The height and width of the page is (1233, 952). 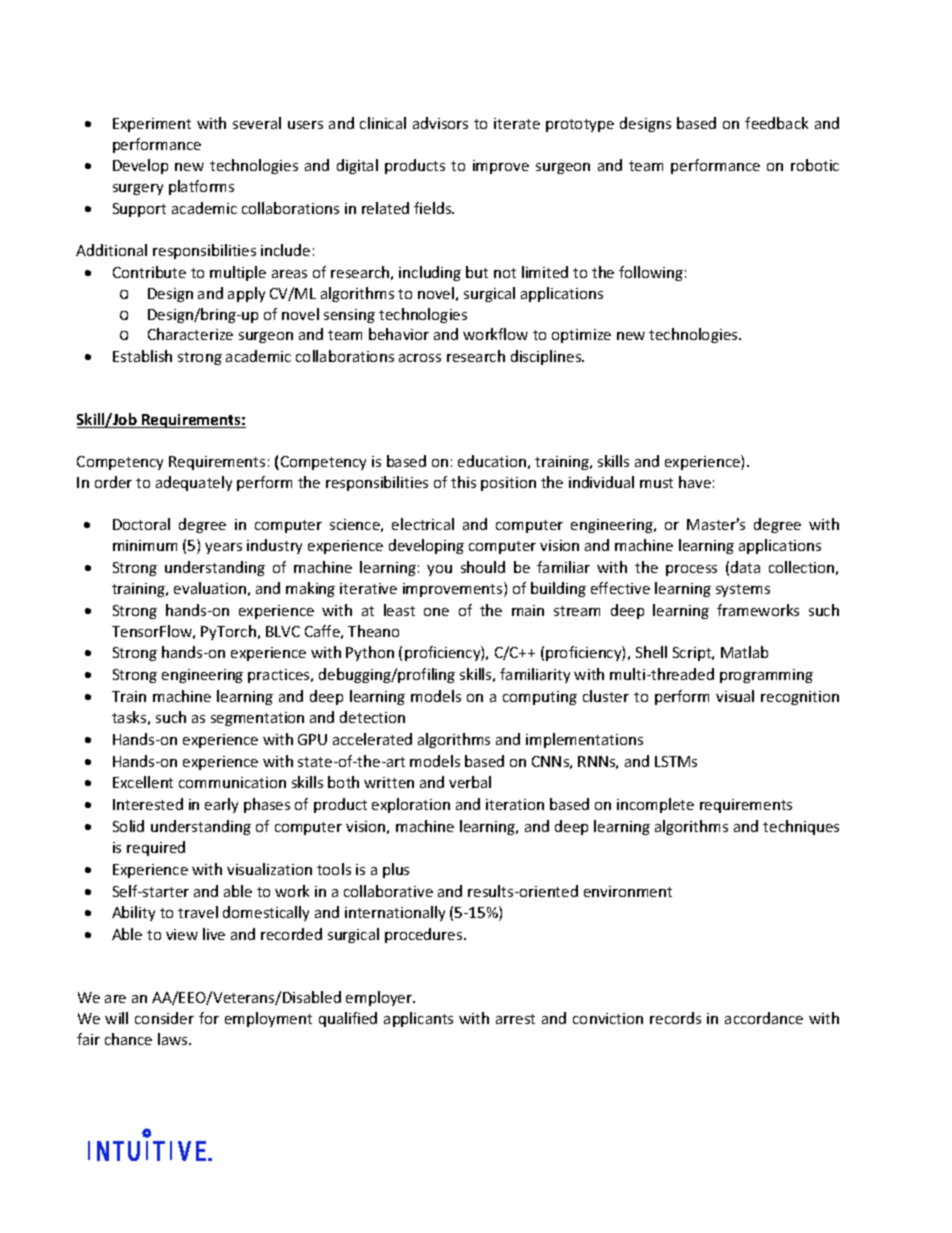 What do you see at coordinates (420, 358) in the page?
I see `across` at bounding box center [420, 358].
